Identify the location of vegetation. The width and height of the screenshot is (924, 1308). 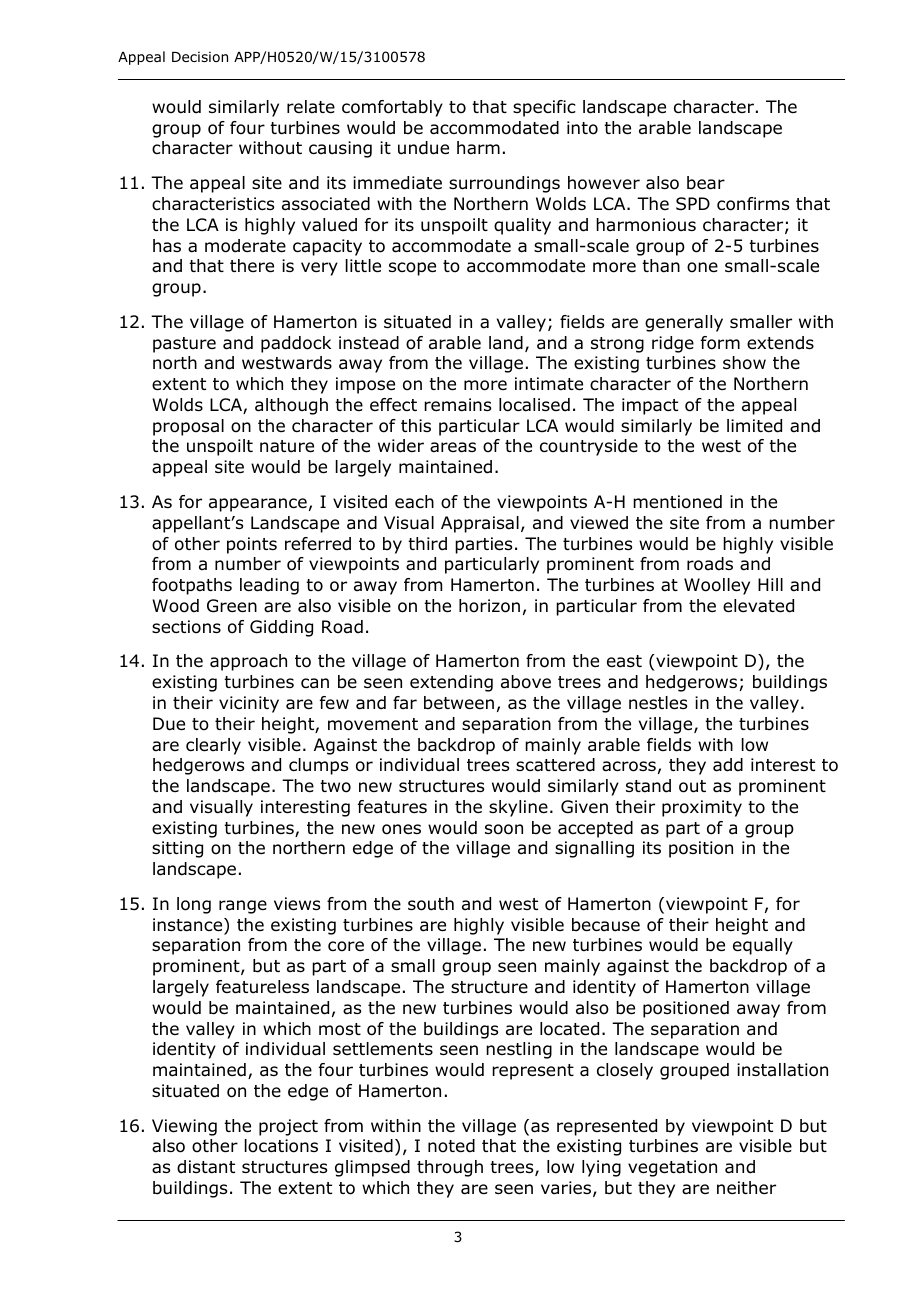
(672, 1168).
